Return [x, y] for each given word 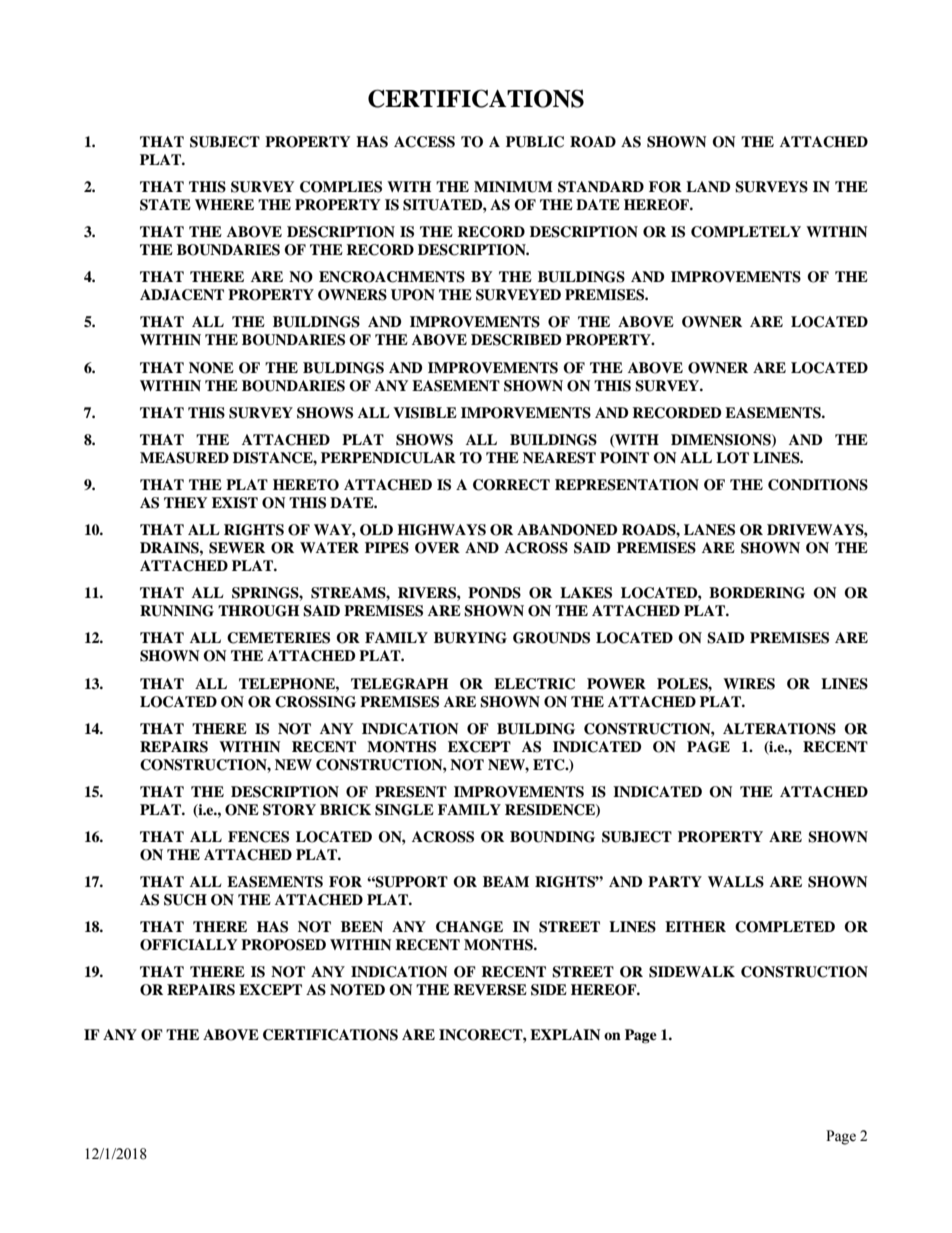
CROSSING [315, 702]
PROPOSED [283, 945]
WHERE [224, 204]
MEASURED [184, 458]
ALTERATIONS [779, 729]
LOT [732, 458]
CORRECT [511, 485]
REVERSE [490, 990]
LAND [708, 186]
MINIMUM [513, 187]
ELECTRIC [534, 684]
